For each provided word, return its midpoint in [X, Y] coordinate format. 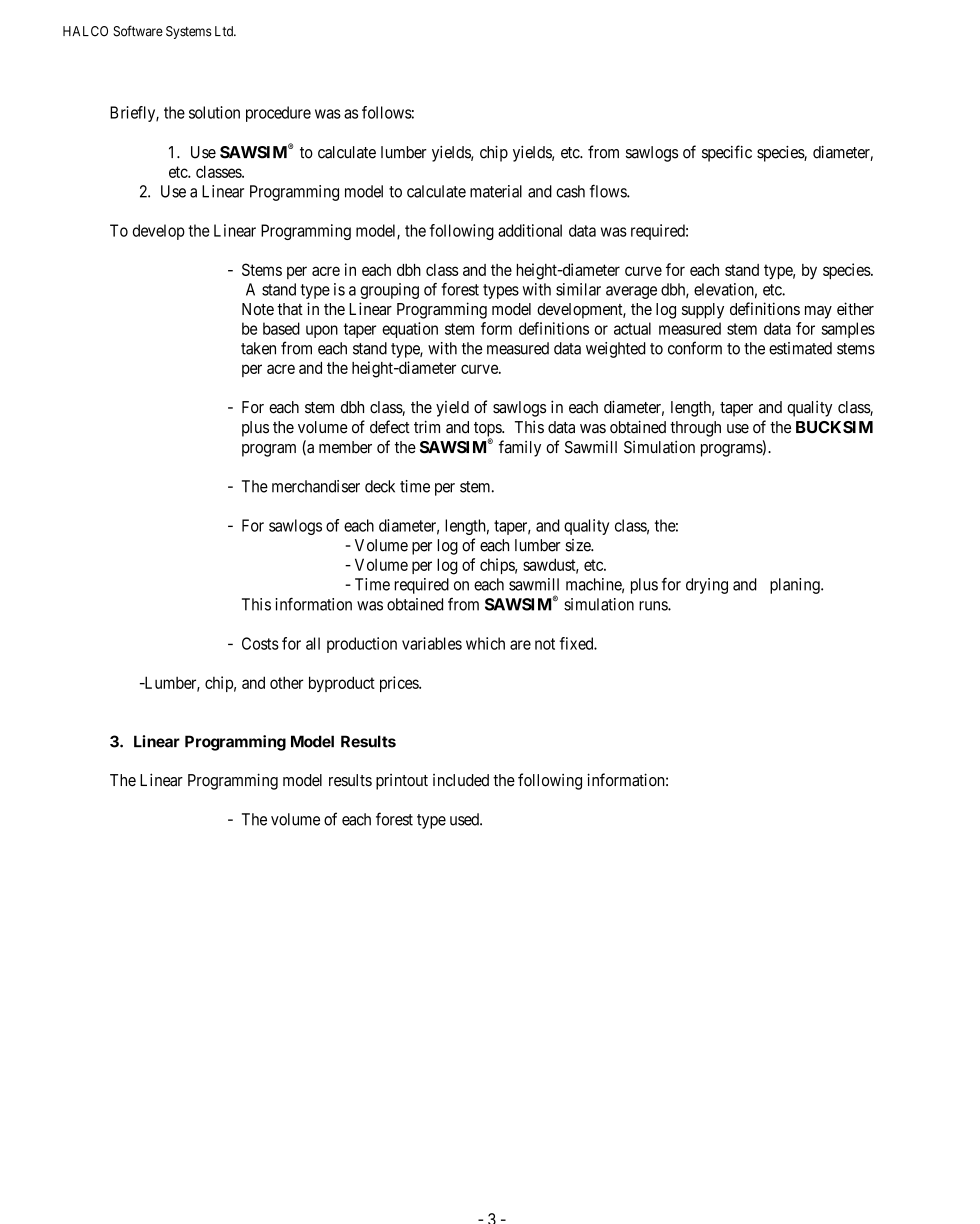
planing [796, 586]
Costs [260, 643]
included [461, 780]
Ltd [225, 31]
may [818, 312]
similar [578, 289]
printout [402, 782]
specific [727, 153]
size [578, 545]
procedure [278, 114]
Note [258, 309]
